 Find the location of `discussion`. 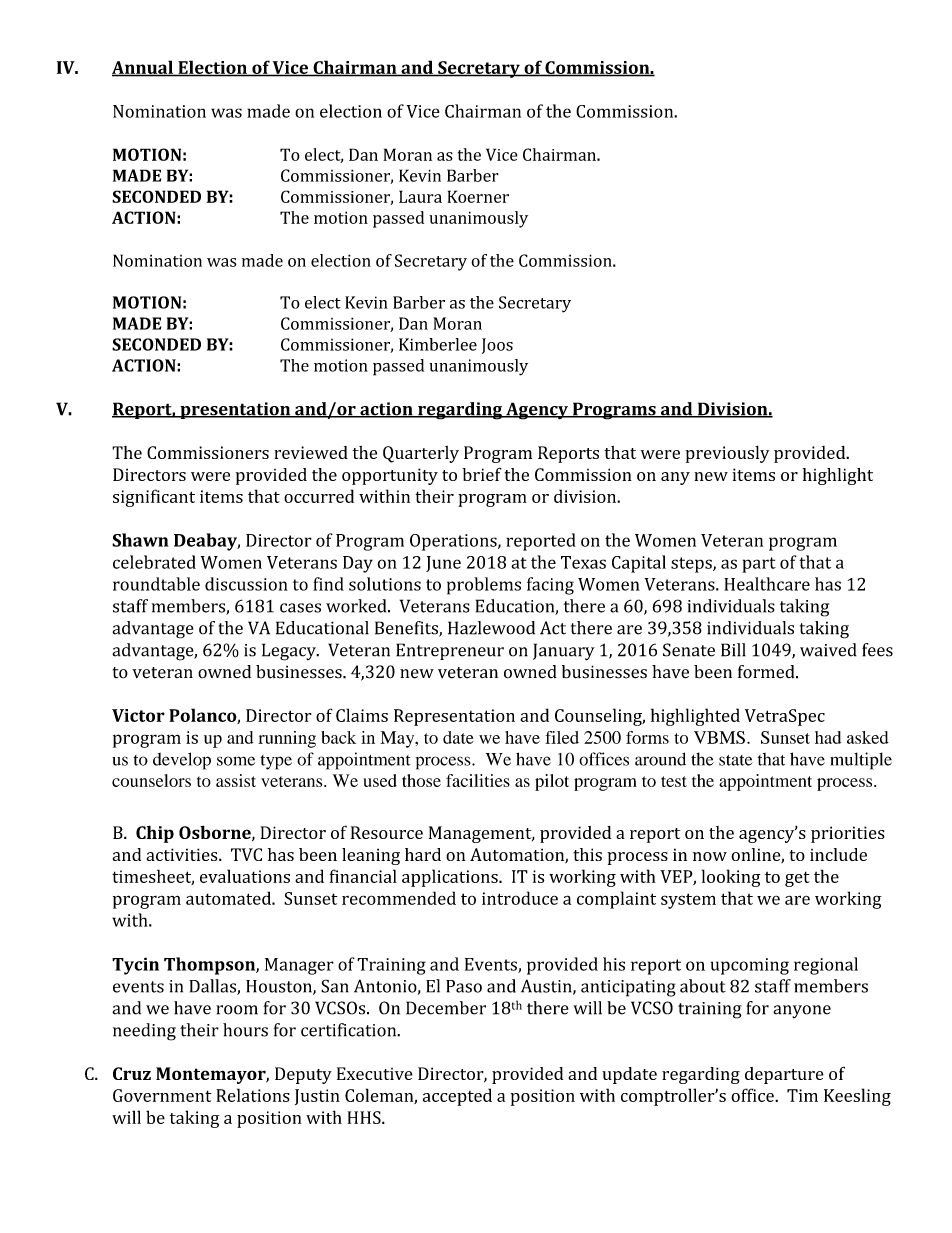

discussion is located at coordinates (246, 584).
